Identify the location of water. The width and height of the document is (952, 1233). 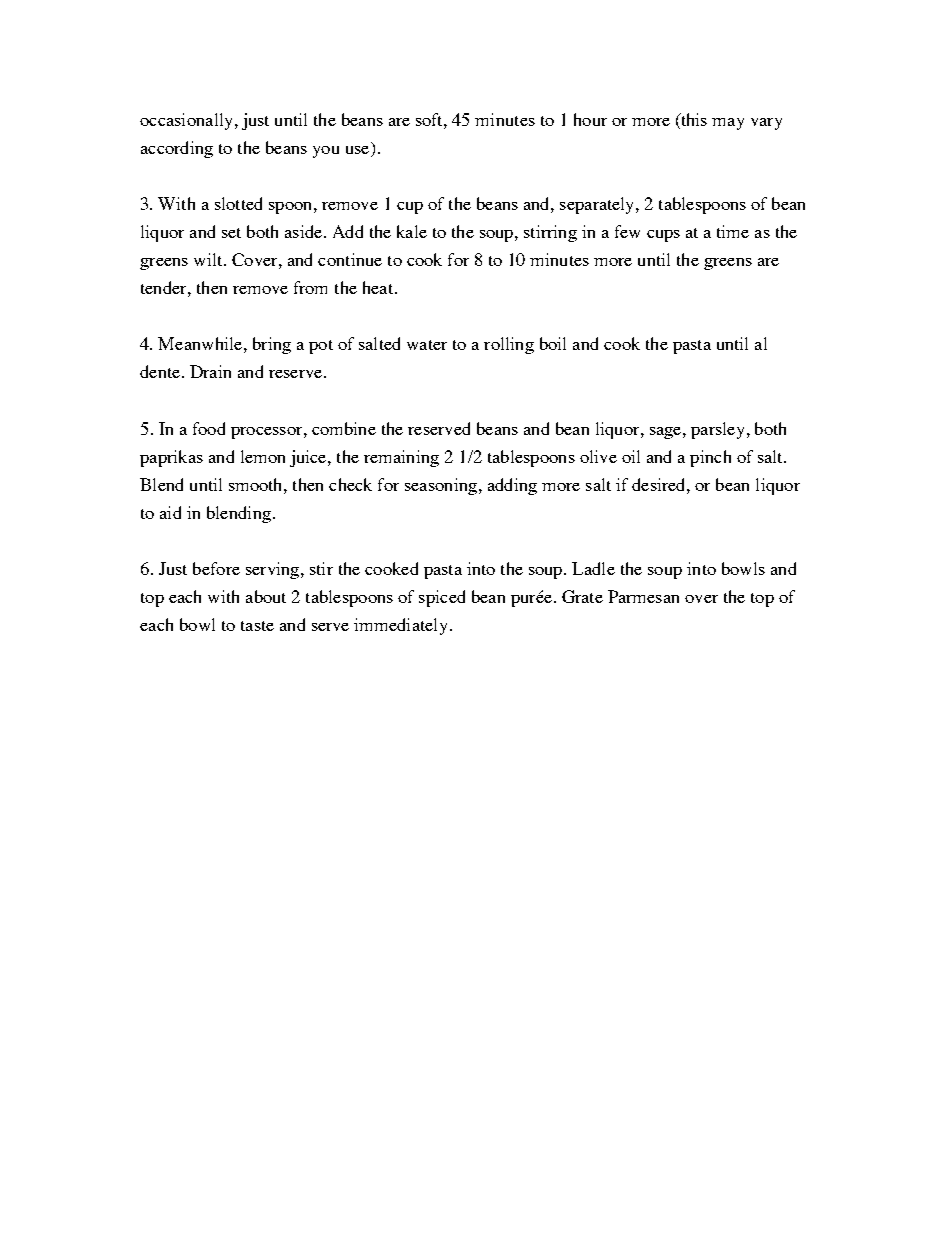
(427, 345).
